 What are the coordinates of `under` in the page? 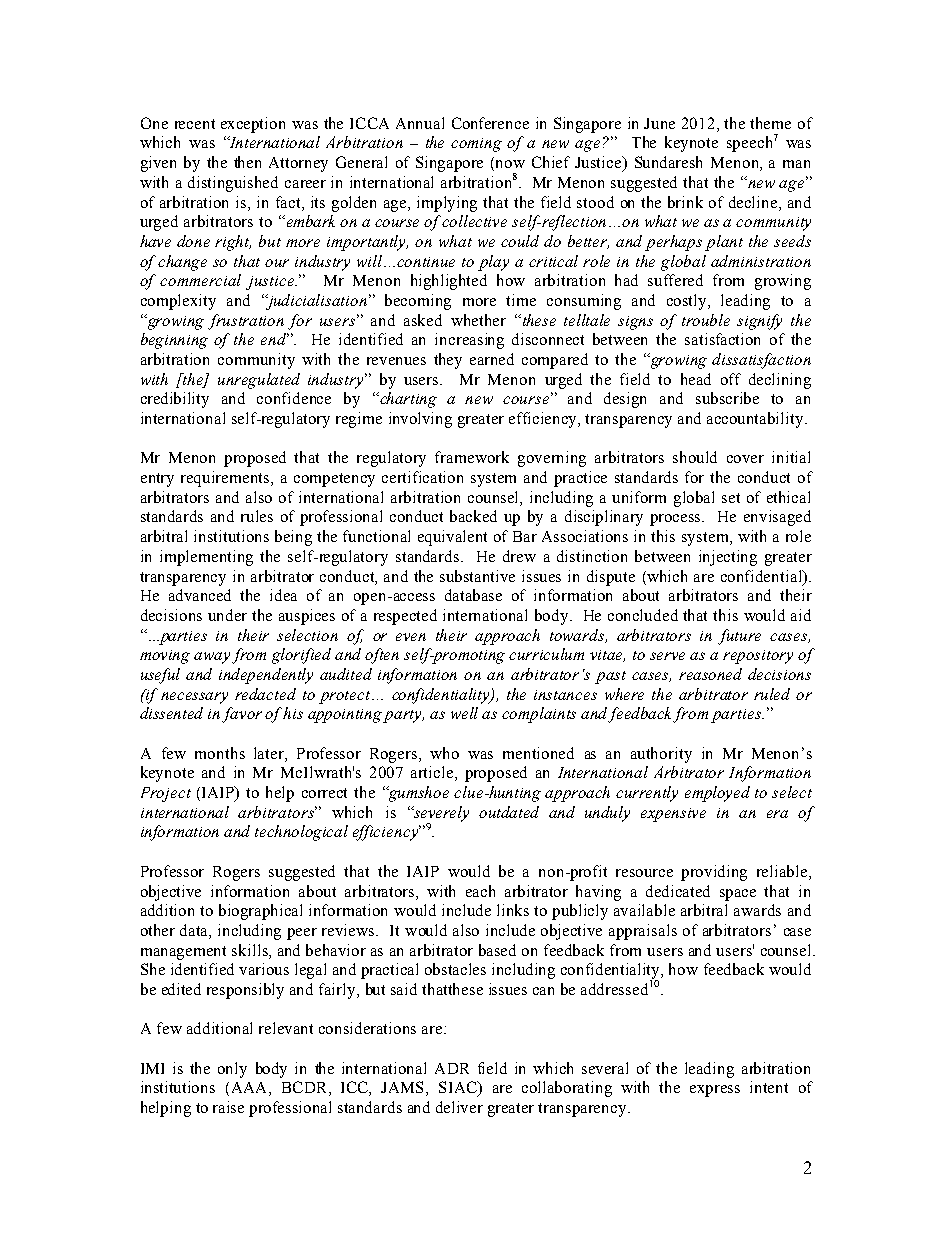 It's located at (227, 615).
